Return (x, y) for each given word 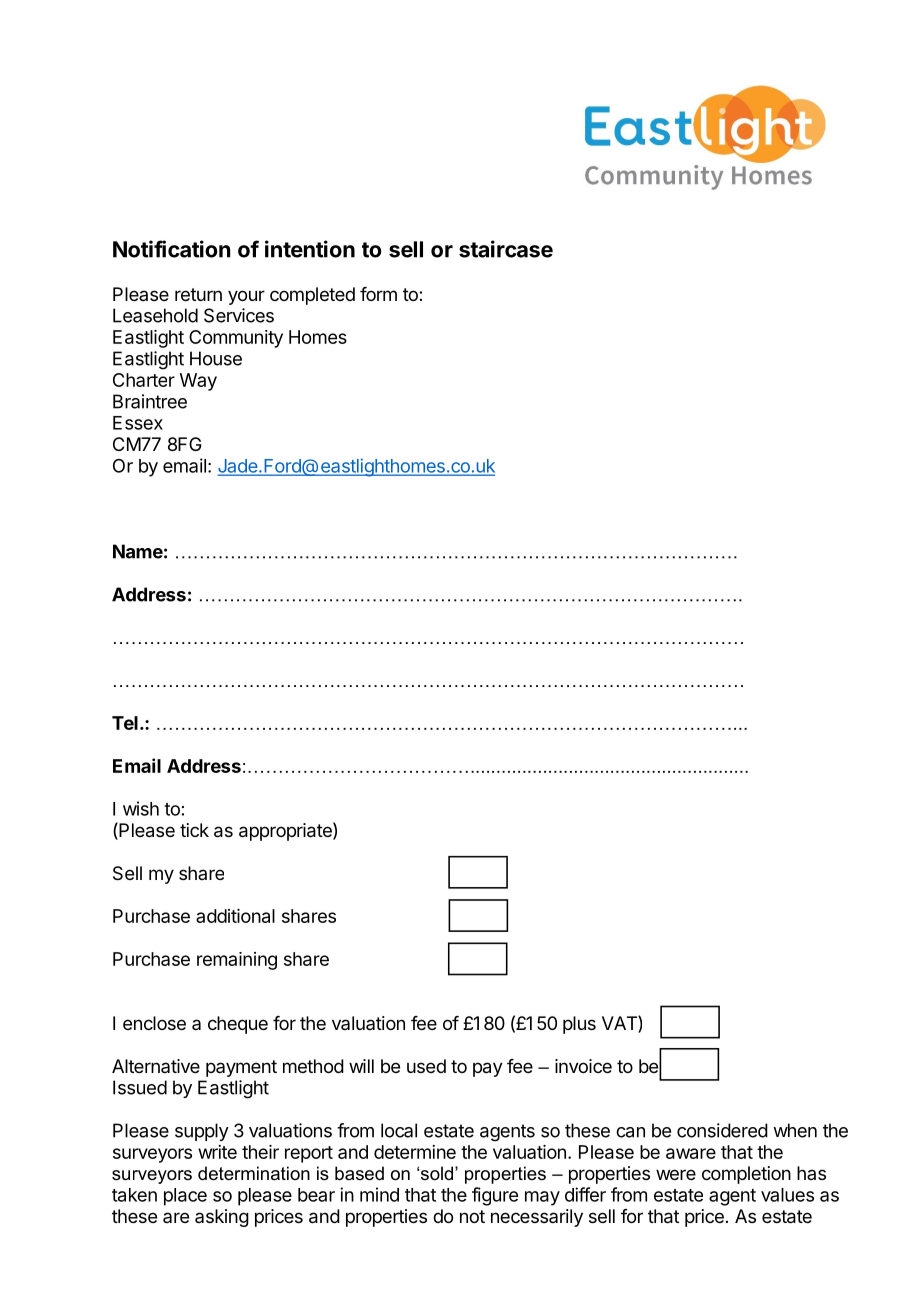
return (198, 294)
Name (138, 551)
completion (746, 1175)
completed (312, 296)
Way (198, 382)
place (185, 1197)
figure (495, 1196)
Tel (125, 723)
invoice (583, 1066)
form (378, 294)
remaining (237, 961)
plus (579, 1025)
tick (194, 830)
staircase (506, 249)
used (426, 1066)
